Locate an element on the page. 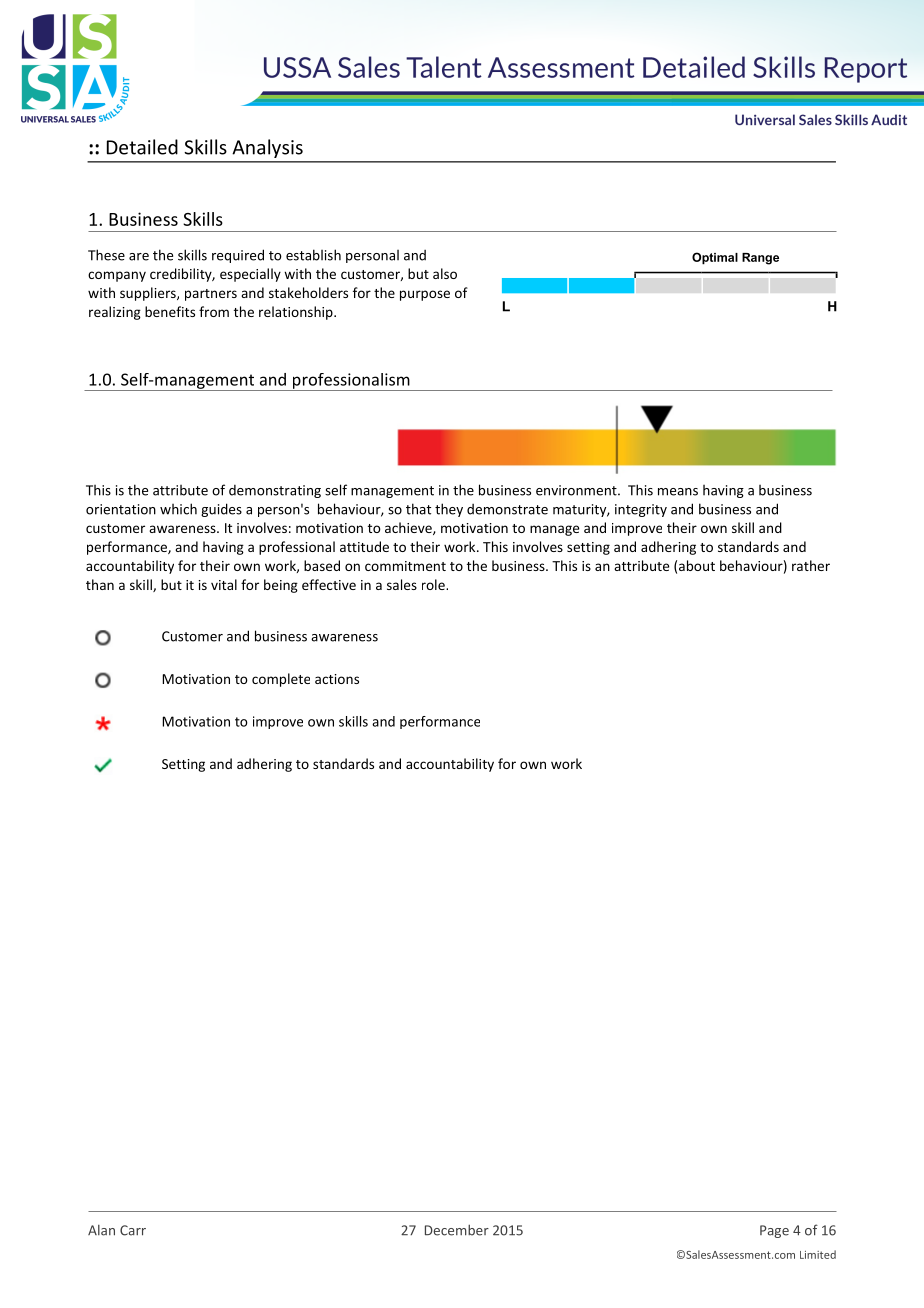  Optimal is located at coordinates (715, 258).
